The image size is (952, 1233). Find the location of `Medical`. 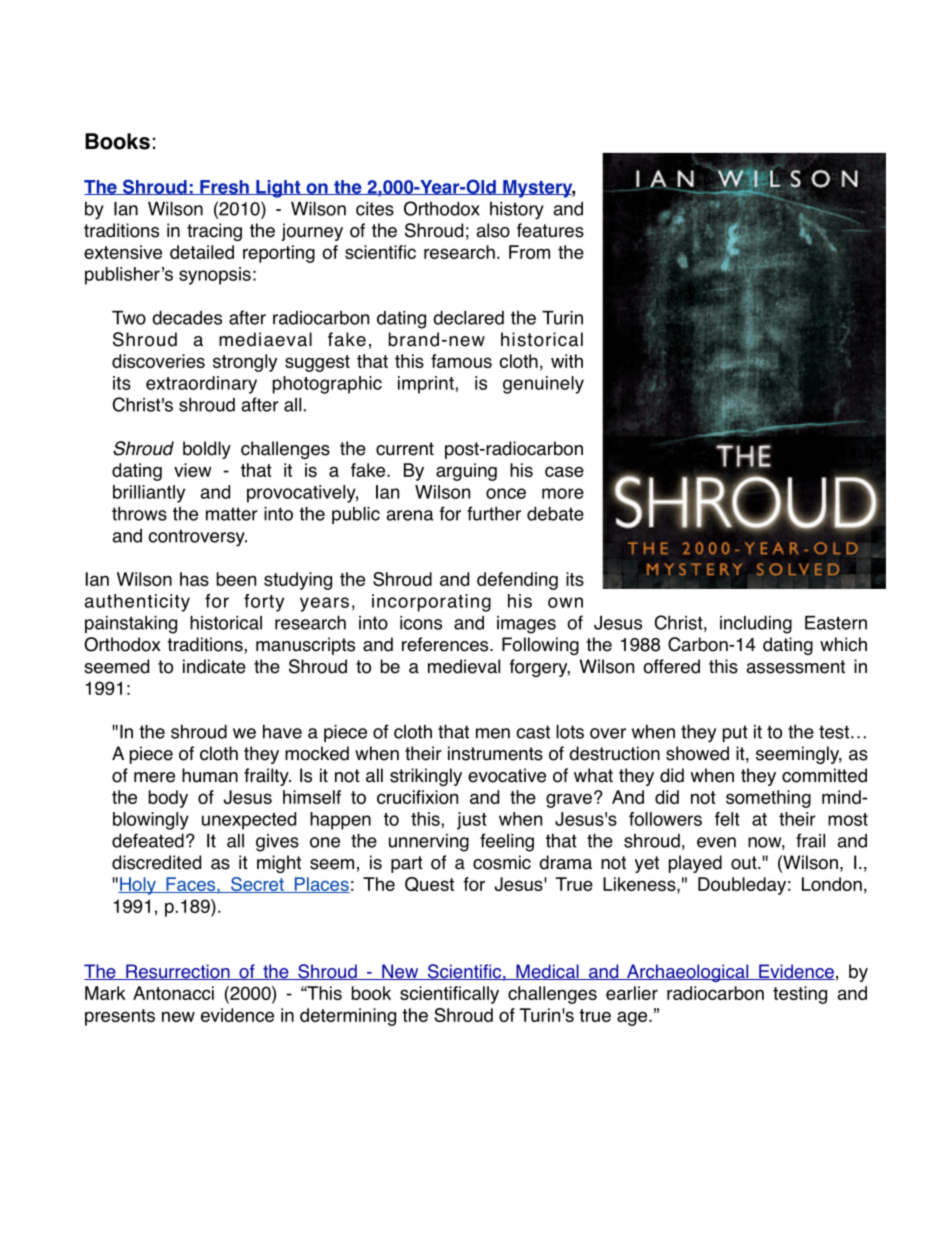

Medical is located at coordinates (547, 972).
